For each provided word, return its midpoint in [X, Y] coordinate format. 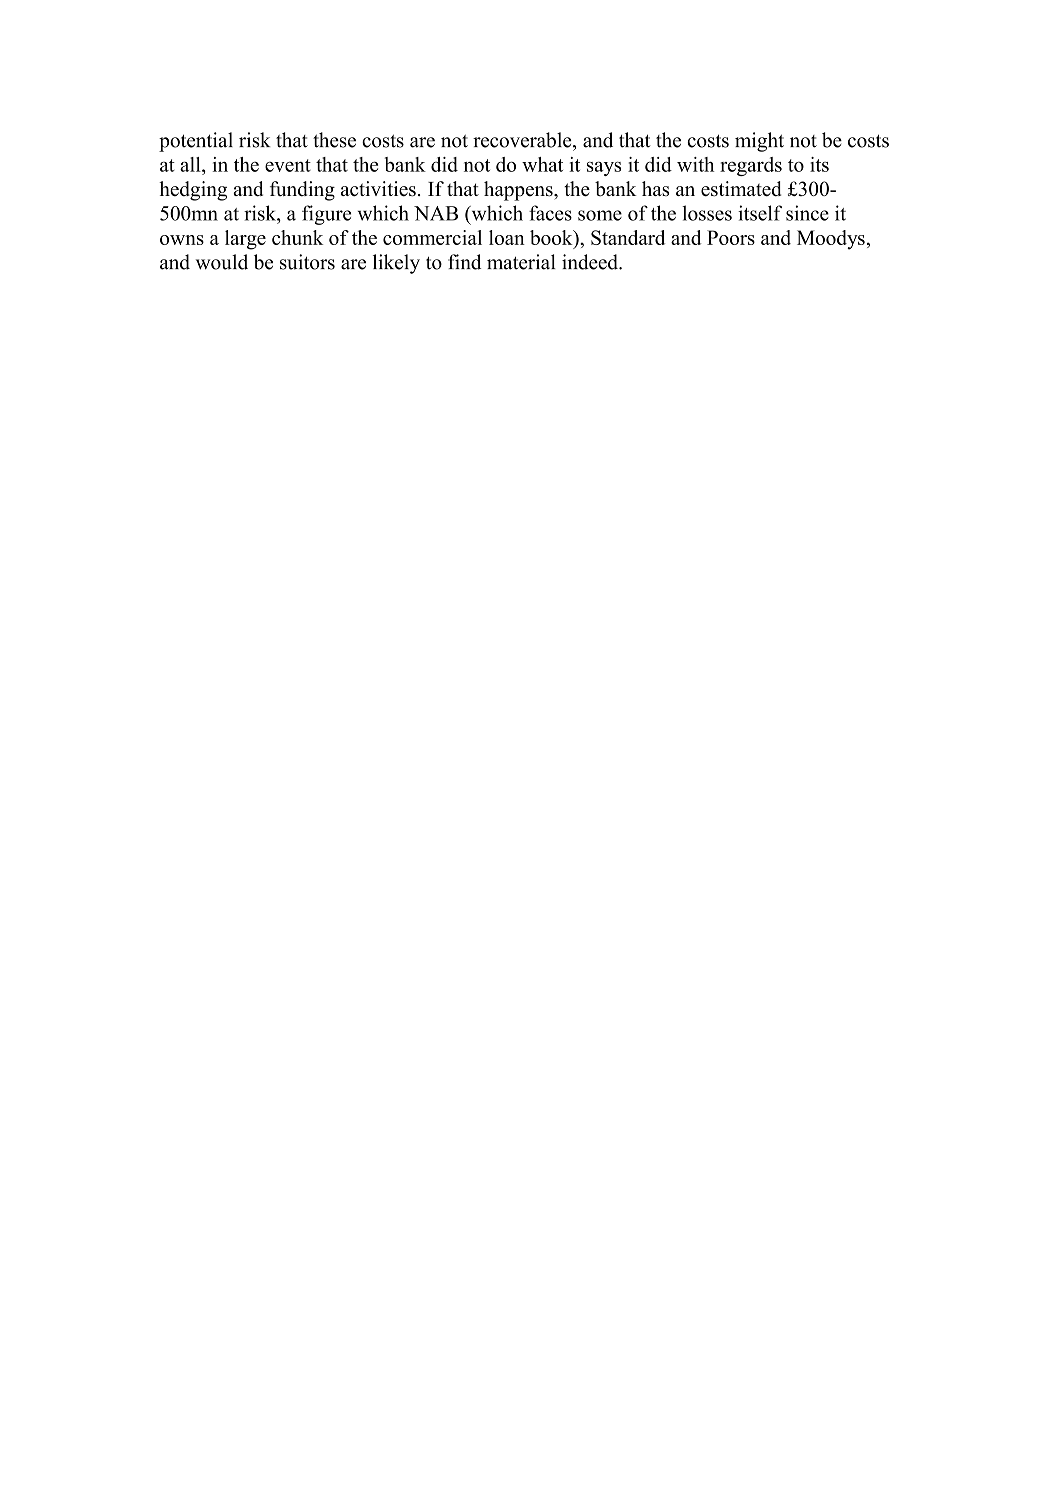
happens [519, 191]
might [759, 142]
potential [196, 142]
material [521, 262]
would [222, 262]
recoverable [523, 140]
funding [302, 191]
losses [707, 213]
